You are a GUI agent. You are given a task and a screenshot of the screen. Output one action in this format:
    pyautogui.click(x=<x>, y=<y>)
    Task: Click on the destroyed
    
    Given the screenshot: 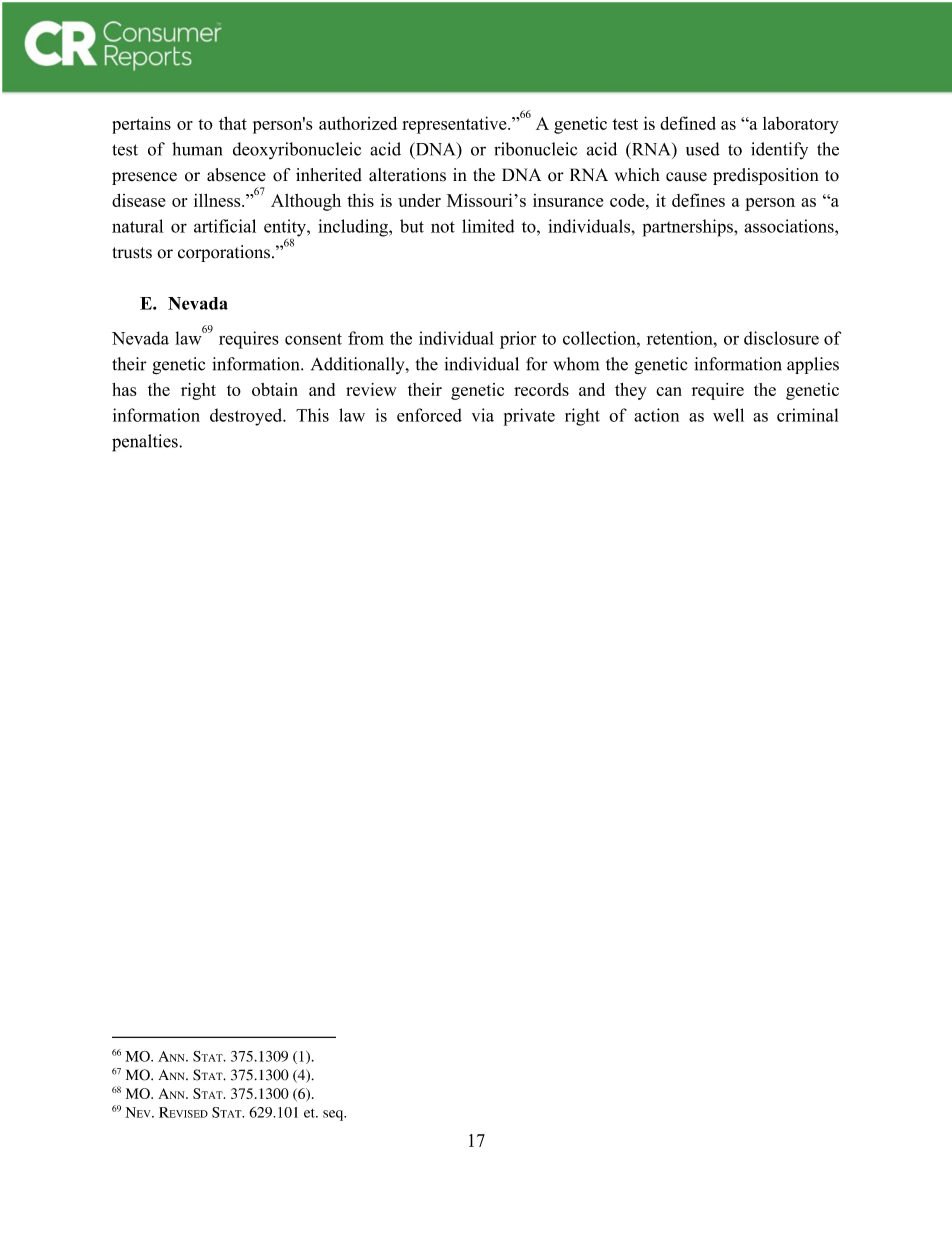 What is the action you would take?
    pyautogui.click(x=247, y=417)
